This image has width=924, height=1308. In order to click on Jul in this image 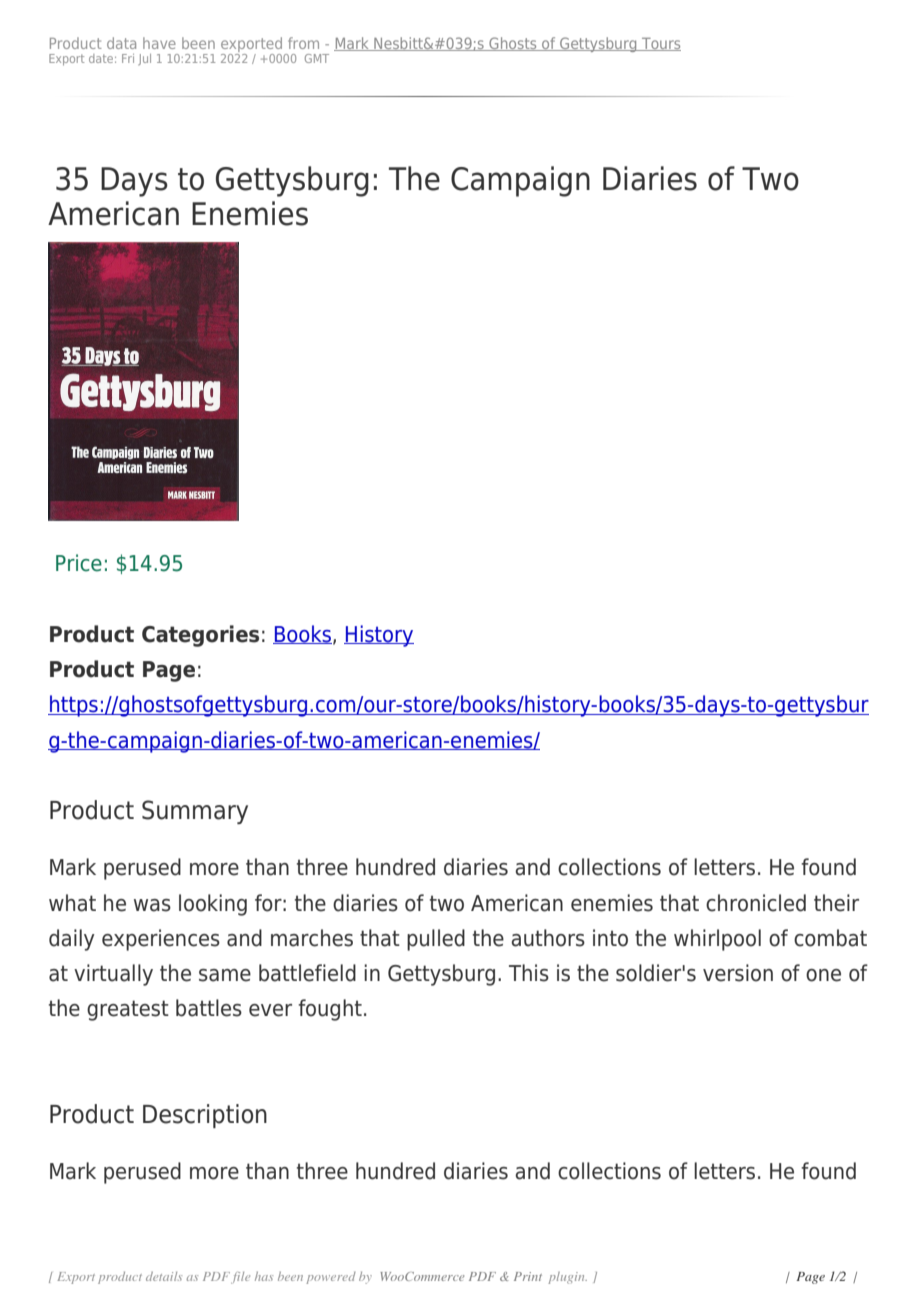, I will do `click(144, 59)`.
